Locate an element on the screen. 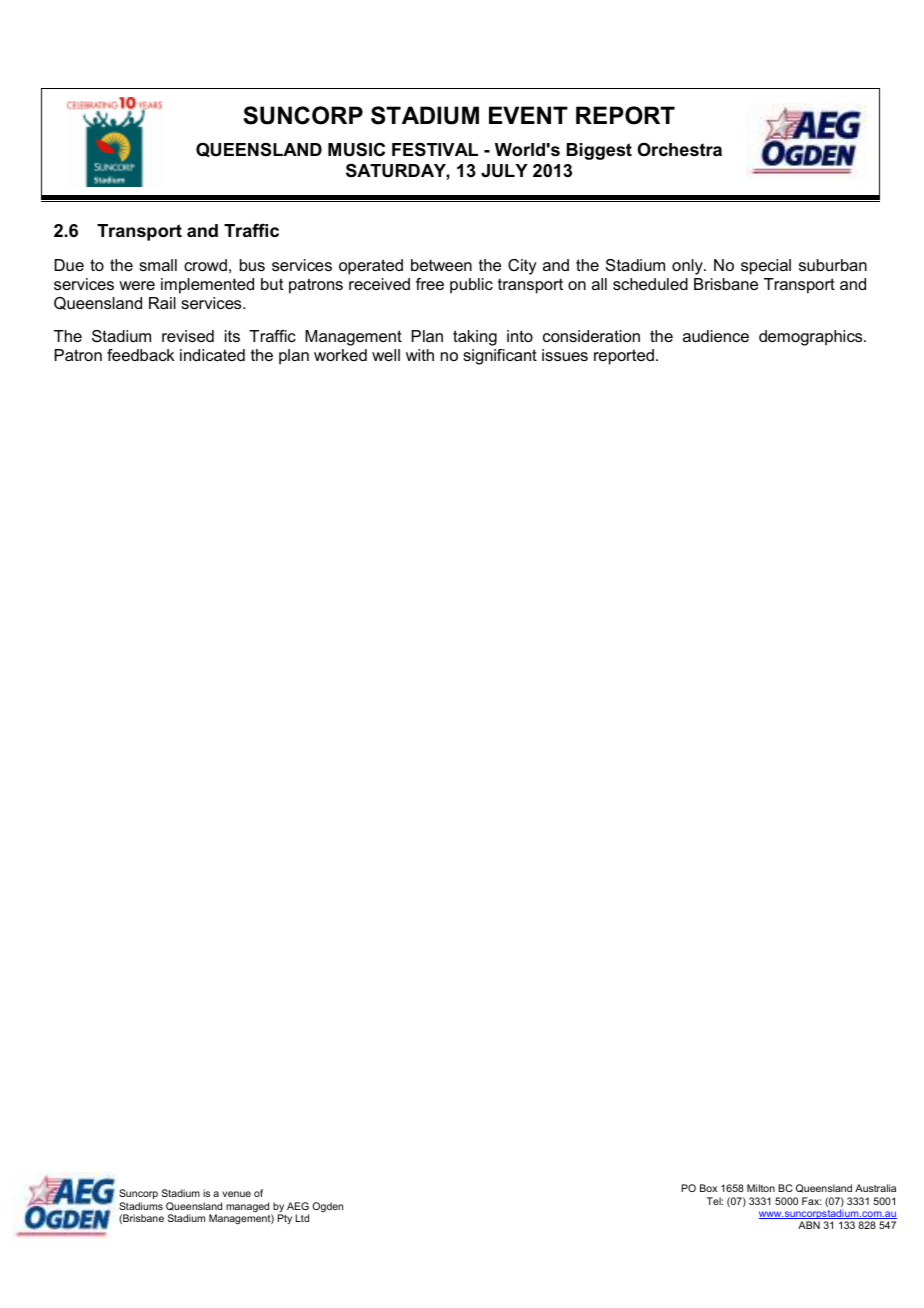 The height and width of the screenshot is (1308, 924). special is located at coordinates (766, 267).
